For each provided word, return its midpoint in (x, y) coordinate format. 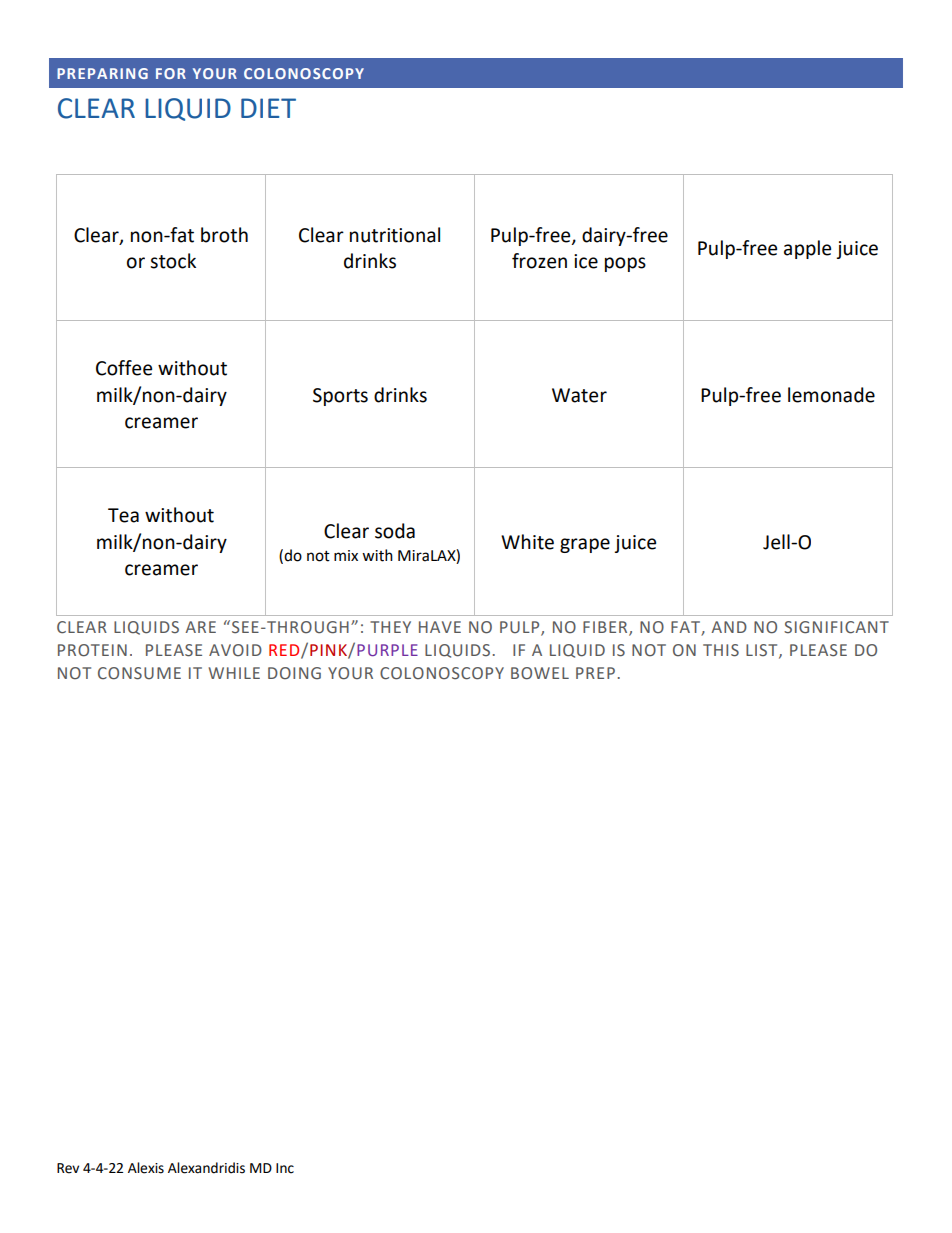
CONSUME (139, 673)
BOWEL (540, 673)
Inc (285, 1168)
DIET (268, 108)
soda (395, 531)
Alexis (146, 1168)
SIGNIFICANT (836, 627)
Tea (123, 515)
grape (585, 545)
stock (173, 261)
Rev (68, 1168)
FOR (171, 73)
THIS (721, 650)
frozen (539, 261)
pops (625, 264)
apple (807, 249)
